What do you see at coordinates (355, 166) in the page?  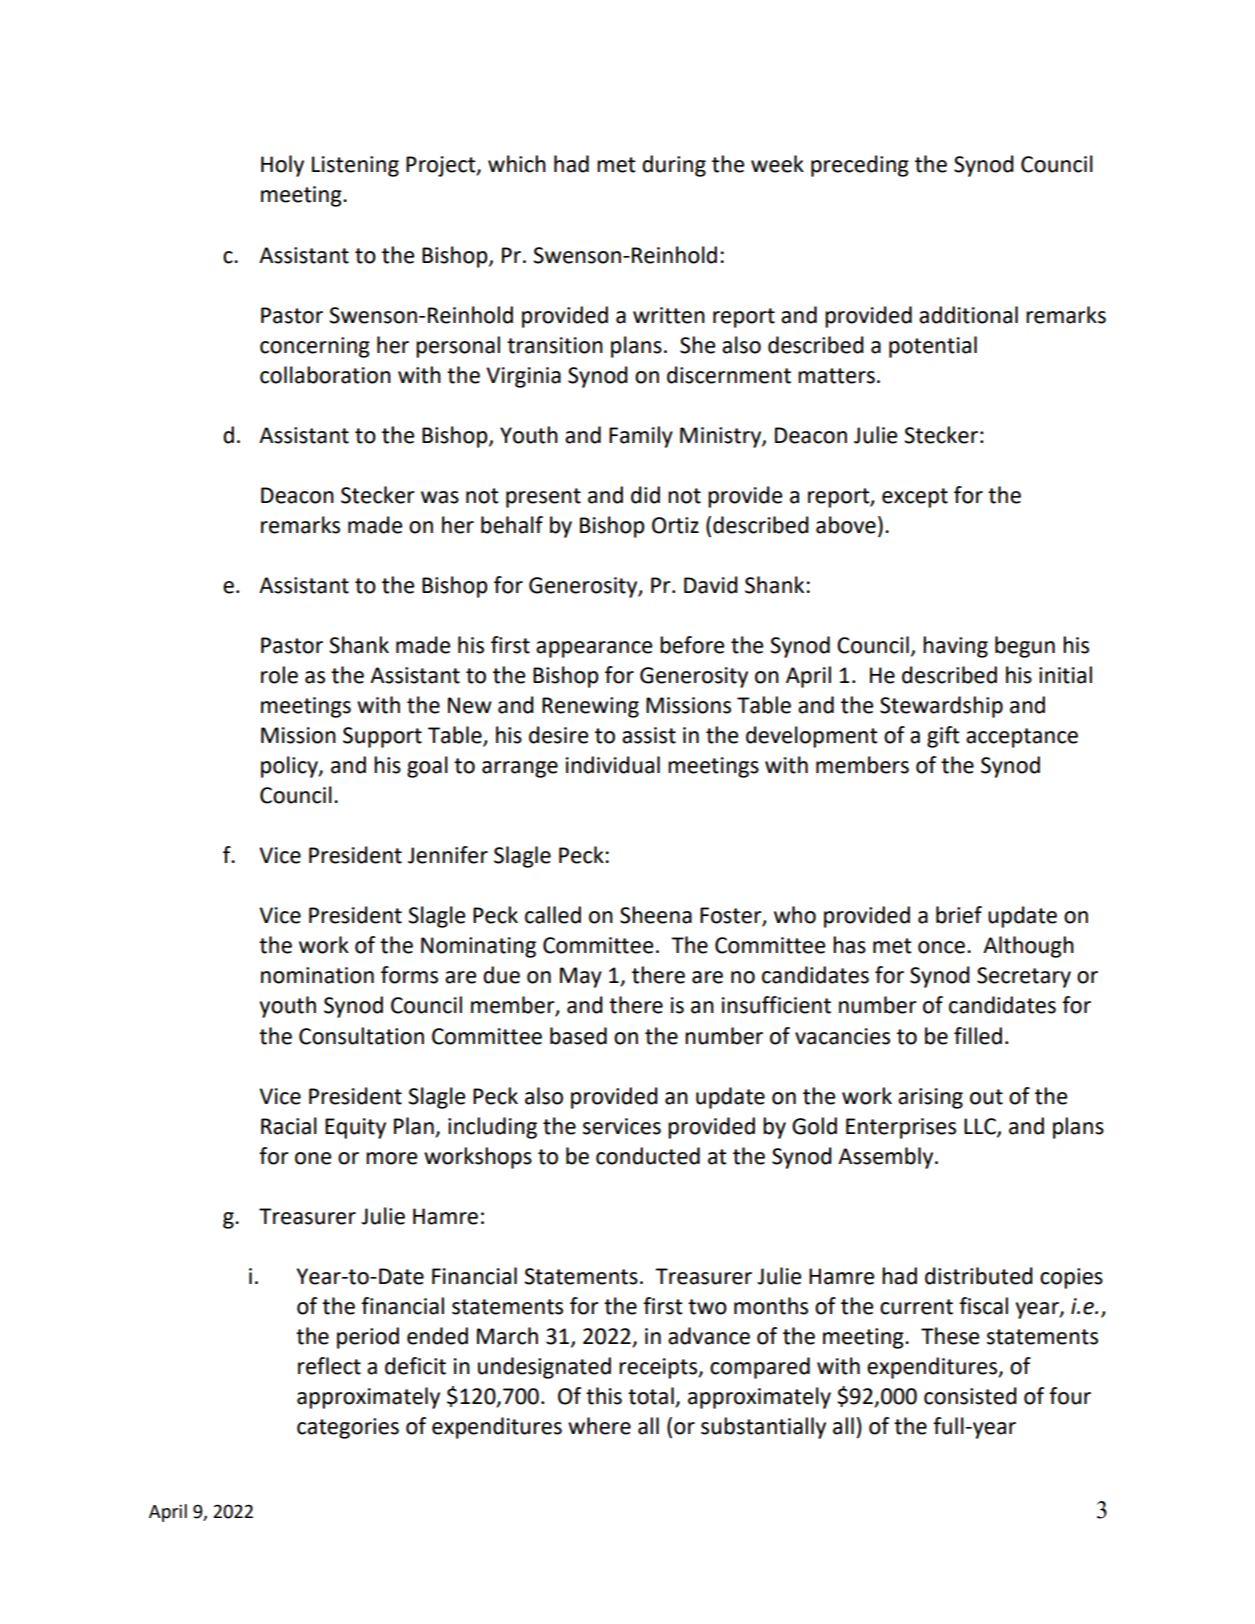 I see `Listening` at bounding box center [355, 166].
